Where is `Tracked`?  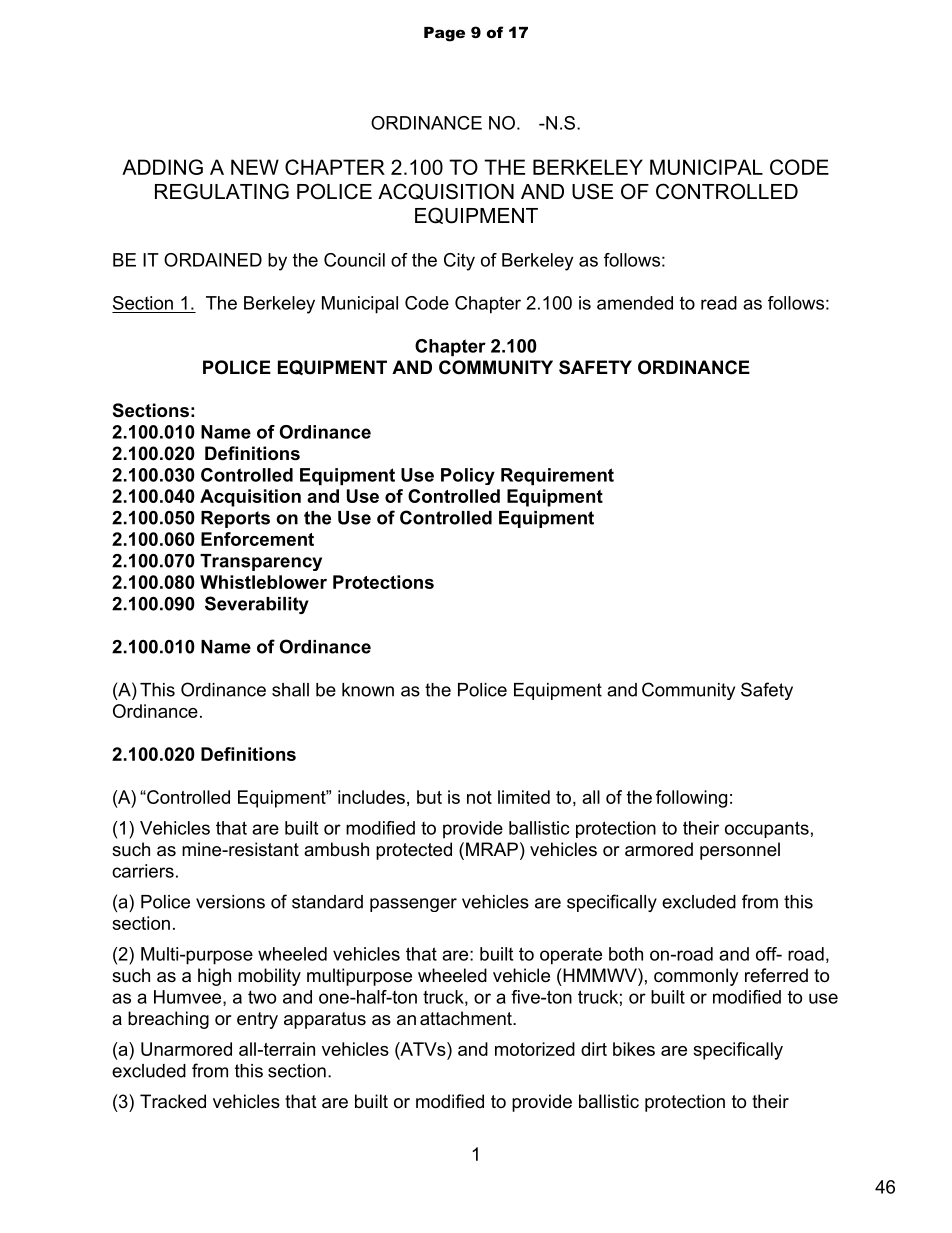 Tracked is located at coordinates (173, 1101).
